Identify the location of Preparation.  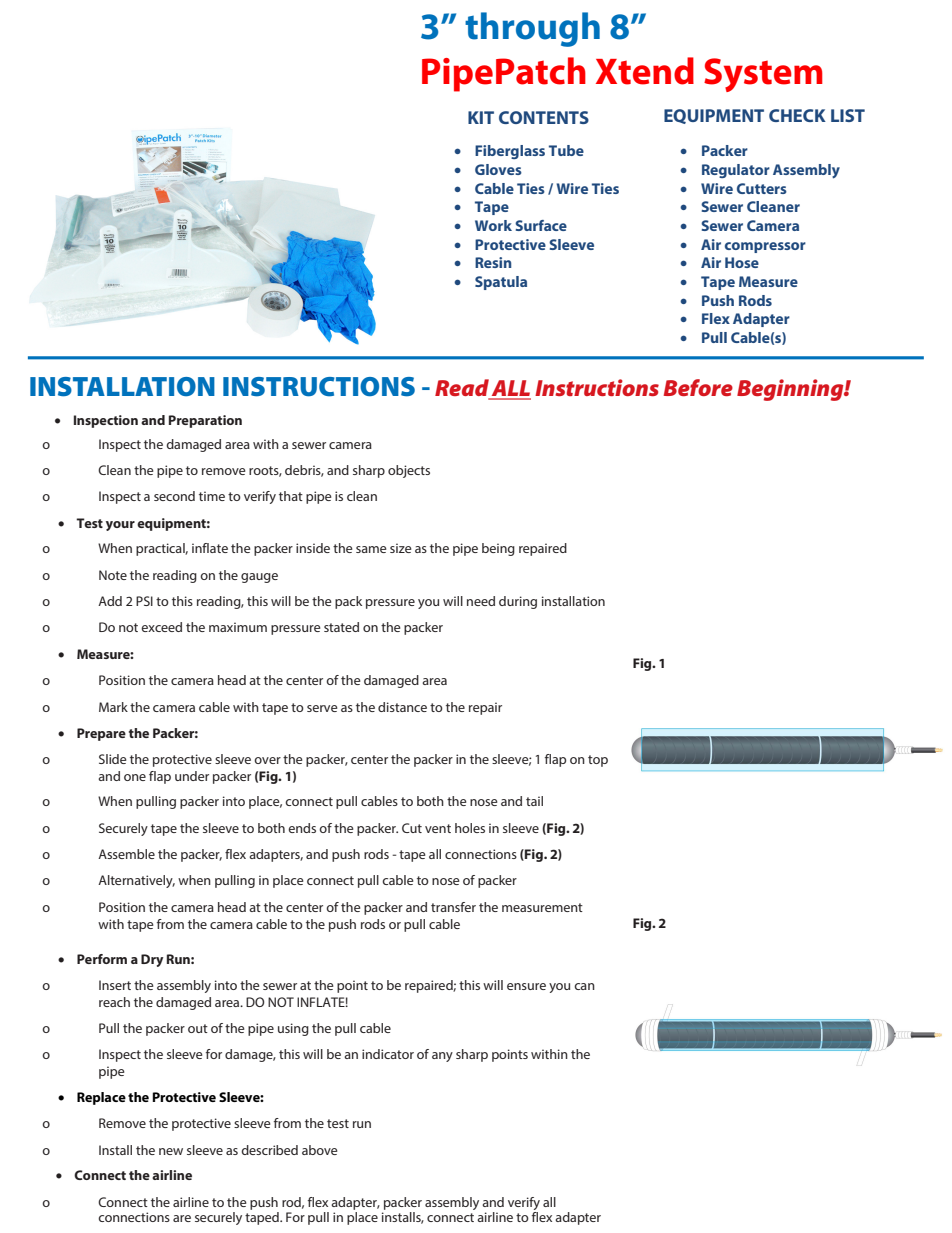
(205, 421).
